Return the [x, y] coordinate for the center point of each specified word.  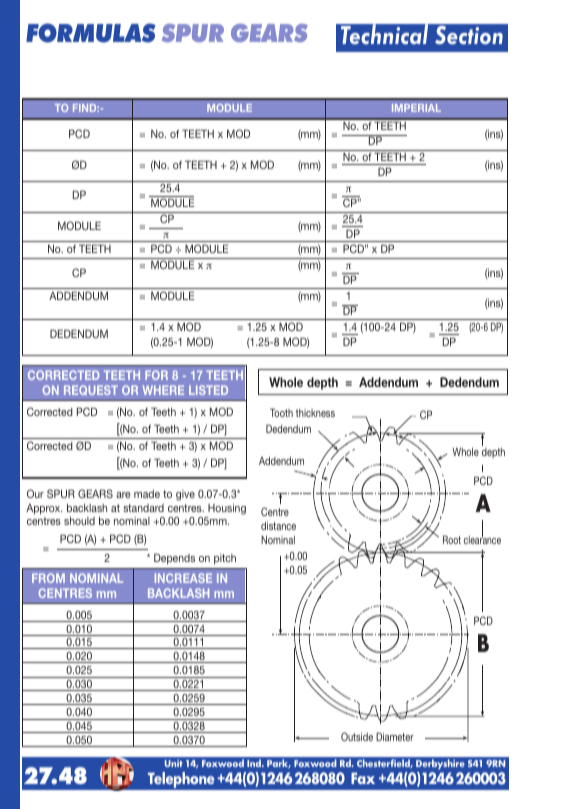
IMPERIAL [416, 108]
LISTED [208, 390]
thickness [315, 413]
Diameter [395, 736]
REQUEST [91, 390]
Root [452, 539]
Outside [357, 736]
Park [279, 763]
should [79, 521]
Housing [227, 509]
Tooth [281, 412]
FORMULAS [91, 33]
